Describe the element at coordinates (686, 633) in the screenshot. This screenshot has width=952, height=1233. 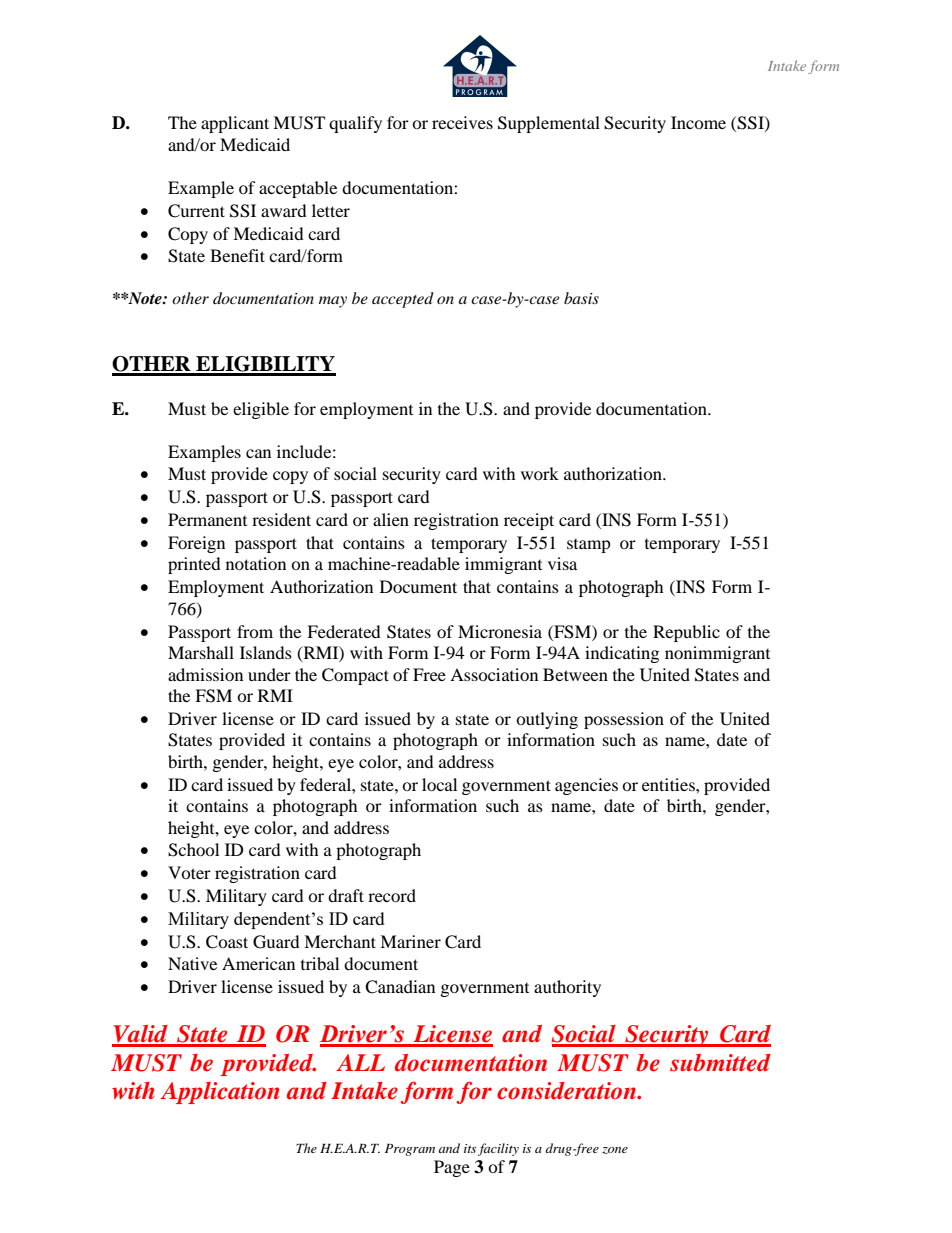
I see `Republic` at that location.
